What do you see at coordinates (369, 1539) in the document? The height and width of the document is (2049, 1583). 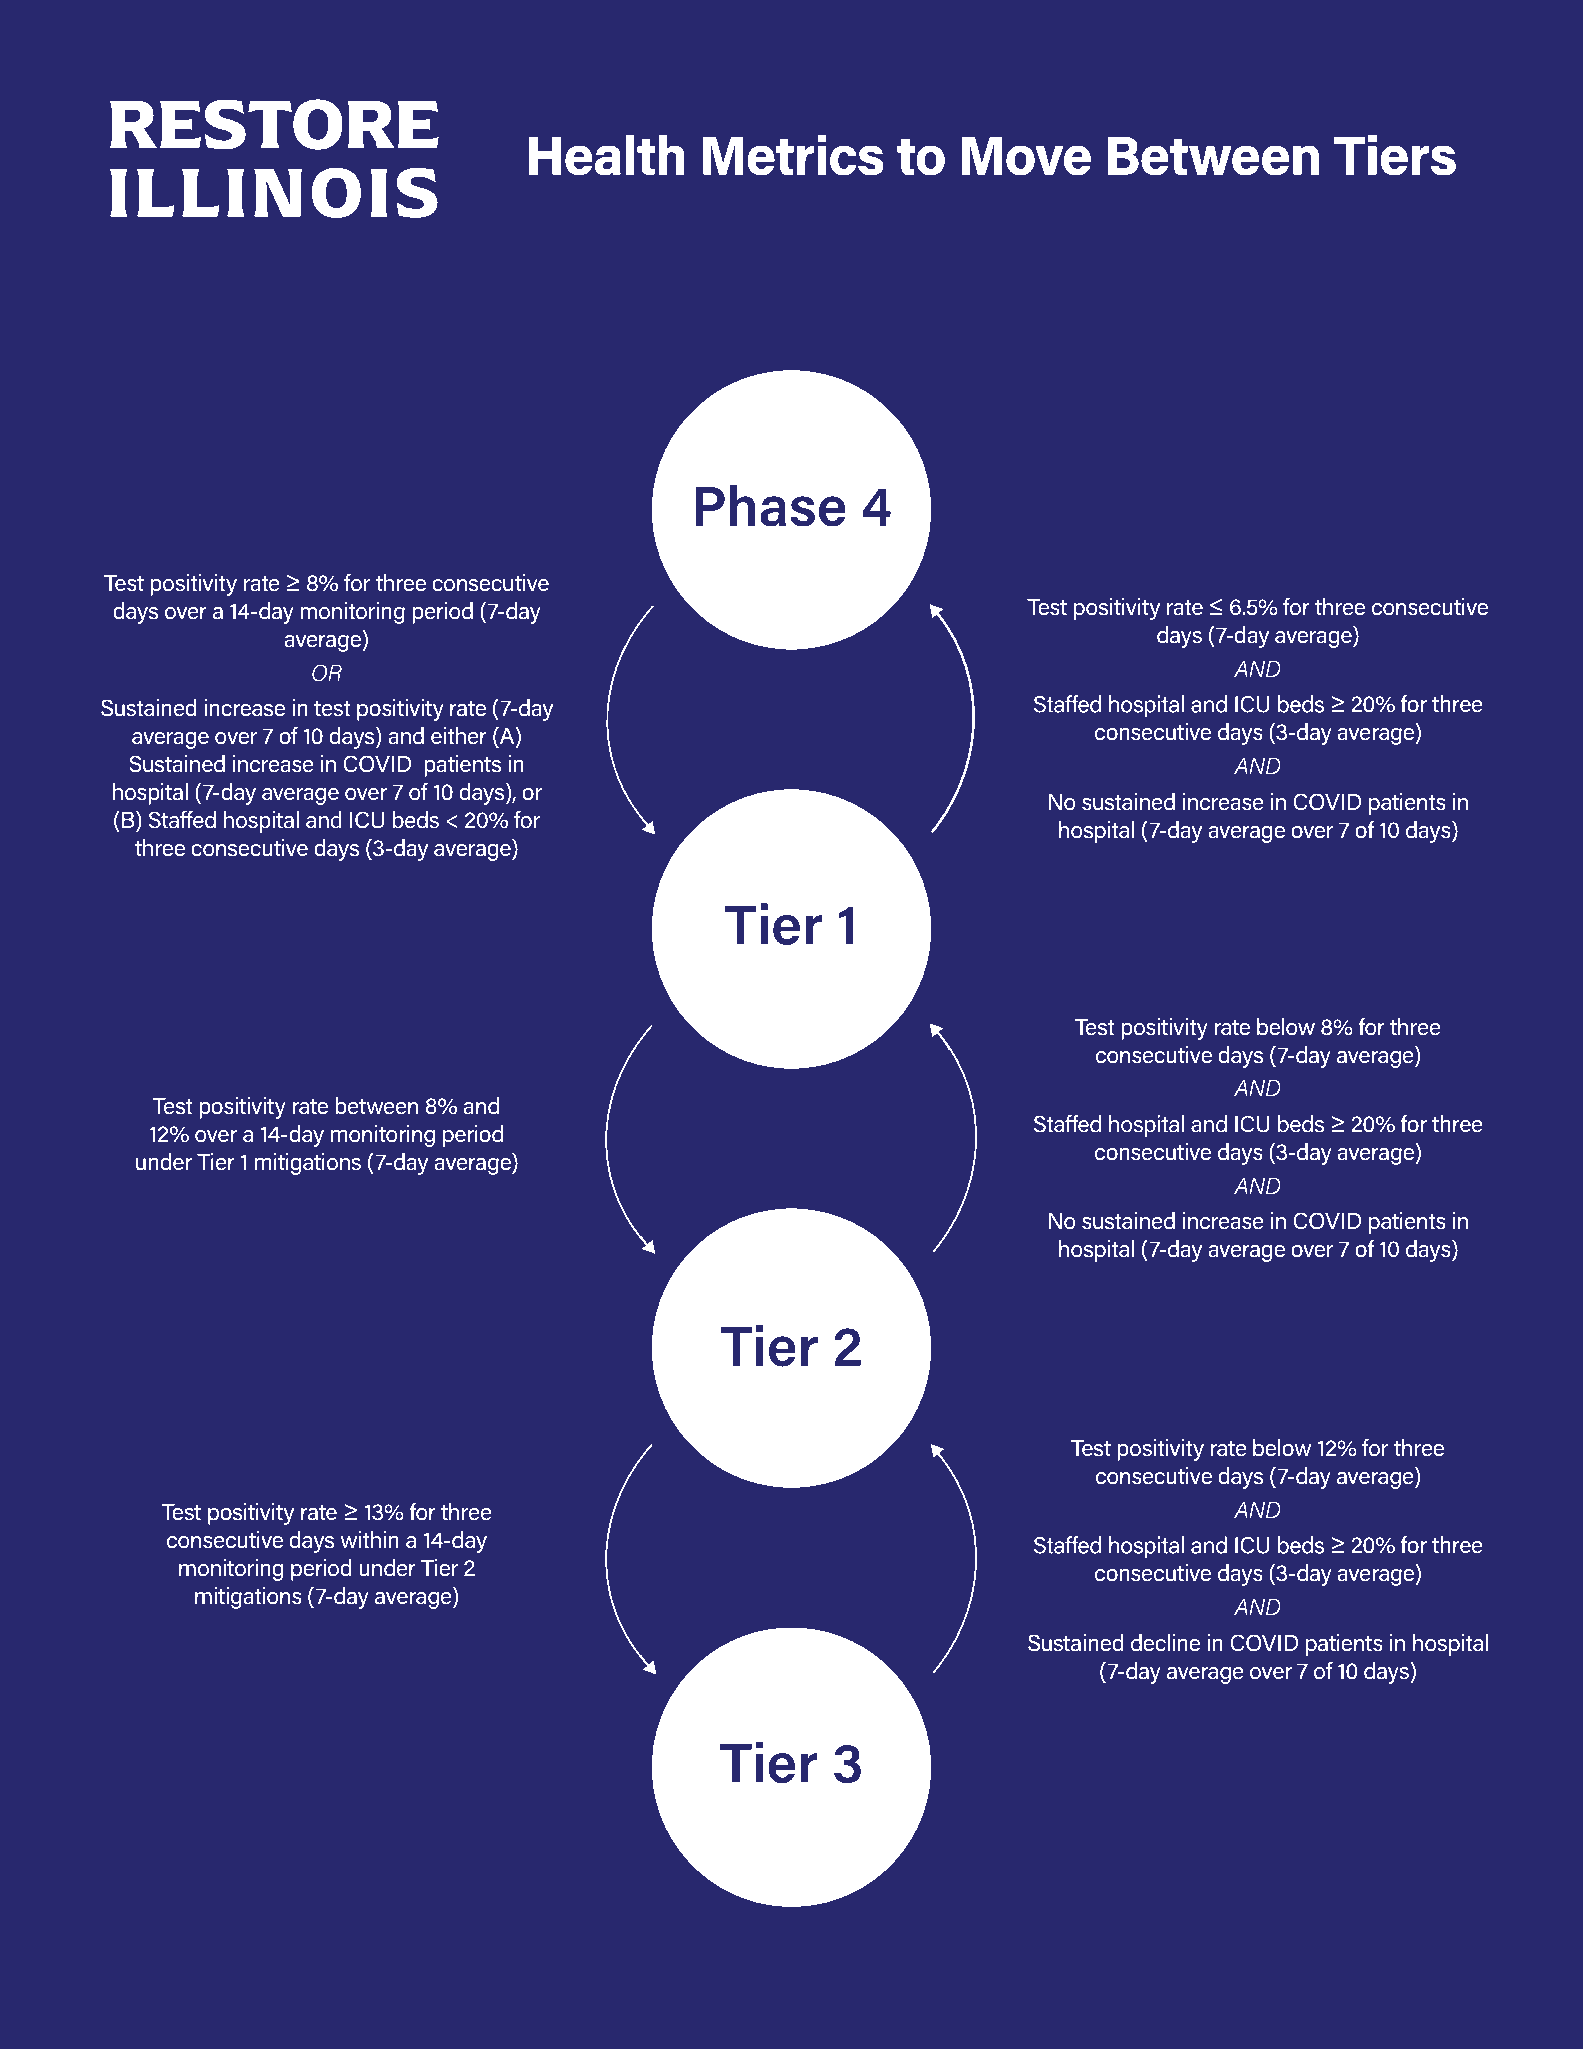 I see `within` at bounding box center [369, 1539].
